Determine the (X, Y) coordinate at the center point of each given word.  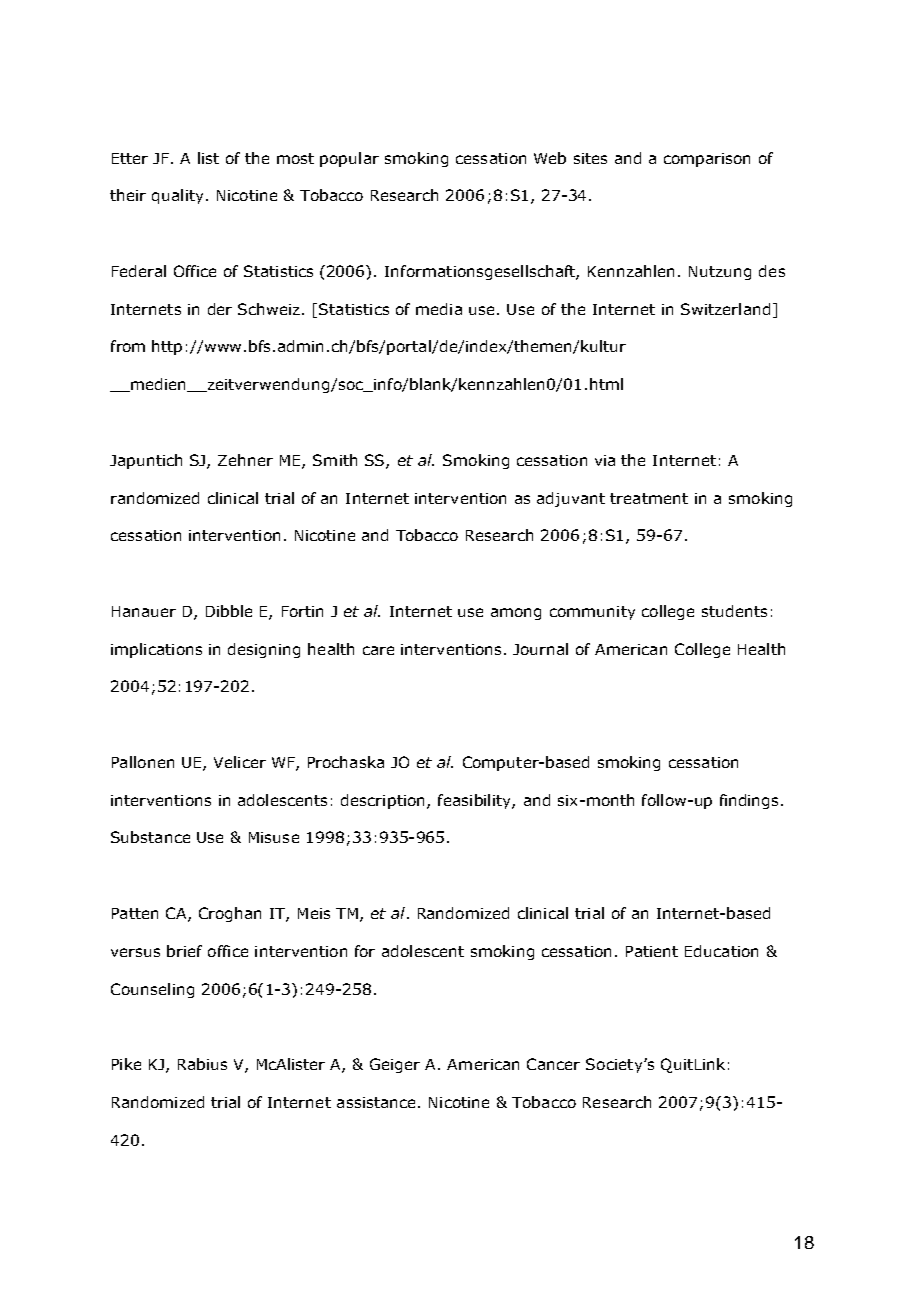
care (378, 650)
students (734, 611)
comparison (707, 160)
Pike (126, 1064)
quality (177, 196)
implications (156, 650)
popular (349, 159)
